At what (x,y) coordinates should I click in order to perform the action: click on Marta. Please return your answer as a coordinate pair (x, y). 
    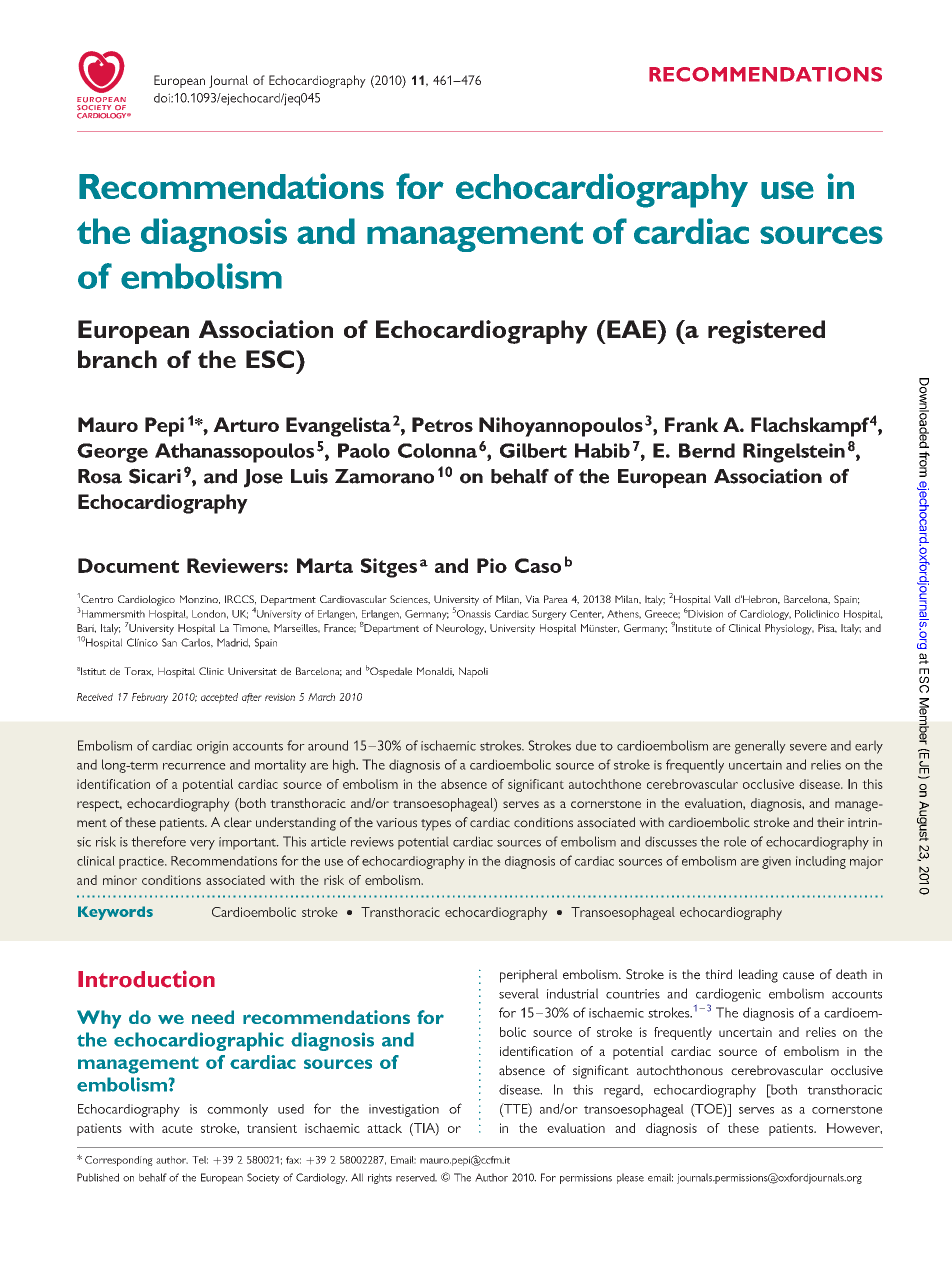
    Looking at the image, I should click on (325, 565).
